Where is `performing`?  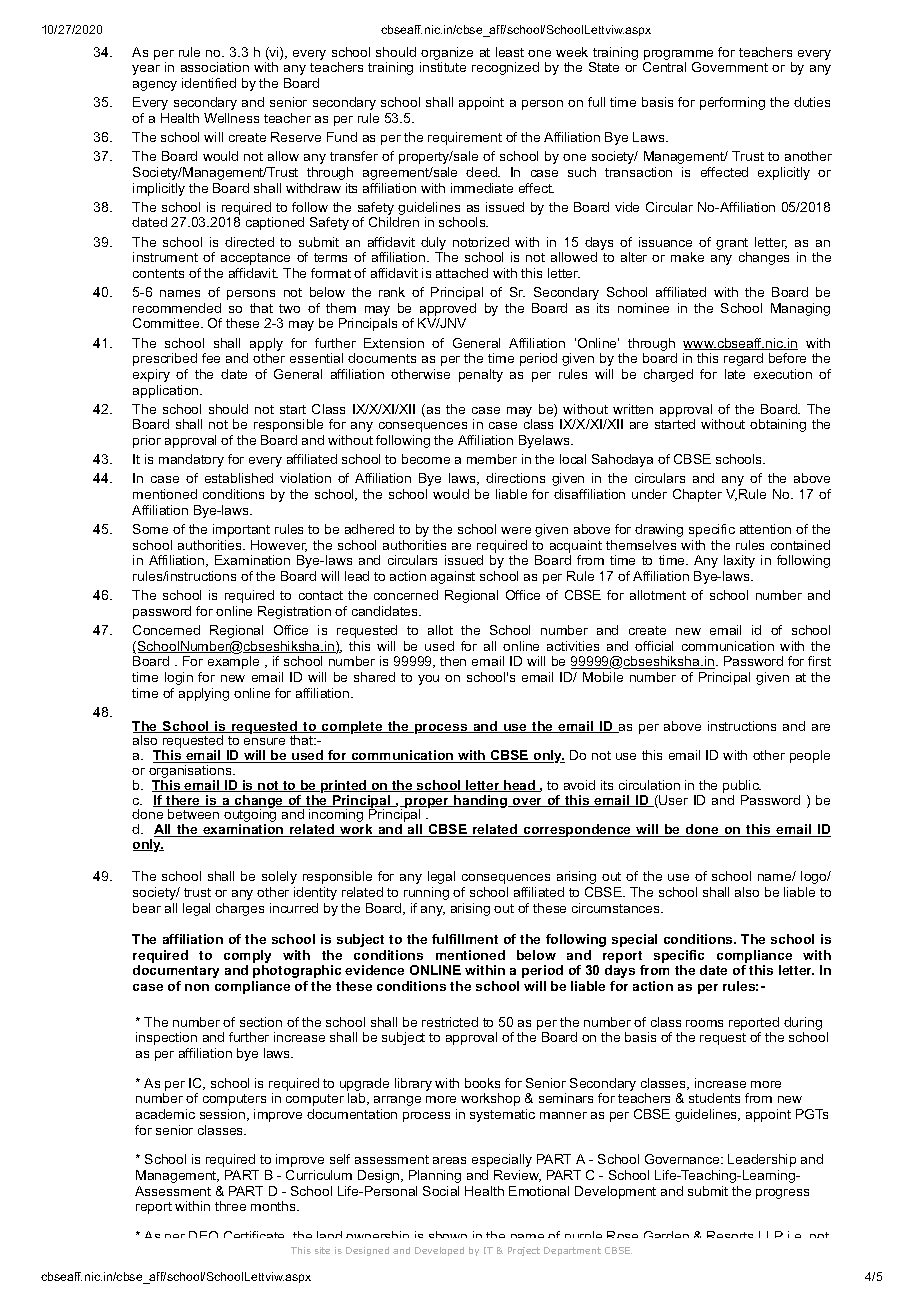 performing is located at coordinates (732, 103).
